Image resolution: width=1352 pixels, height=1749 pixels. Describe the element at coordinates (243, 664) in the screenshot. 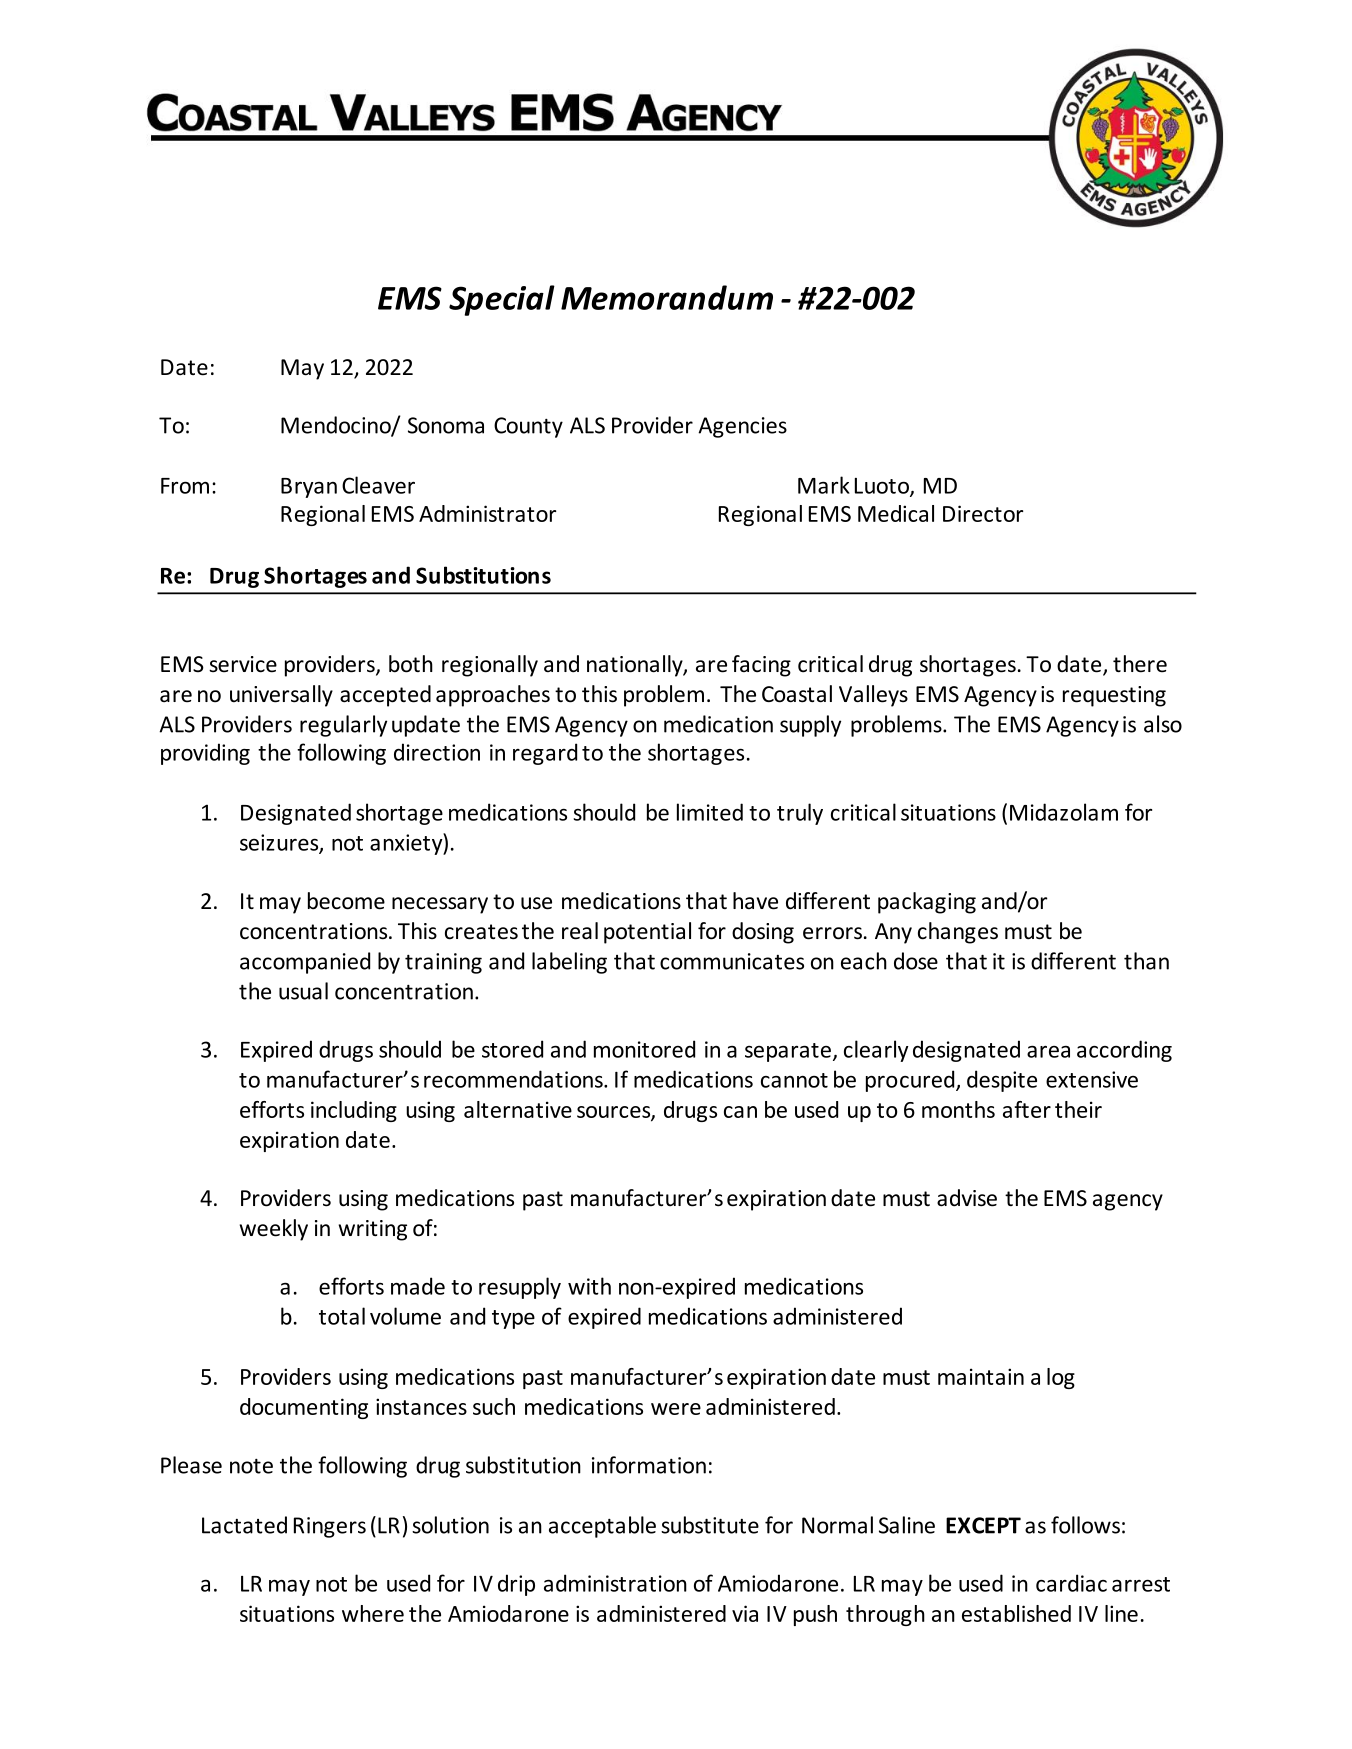

I see `service` at that location.
